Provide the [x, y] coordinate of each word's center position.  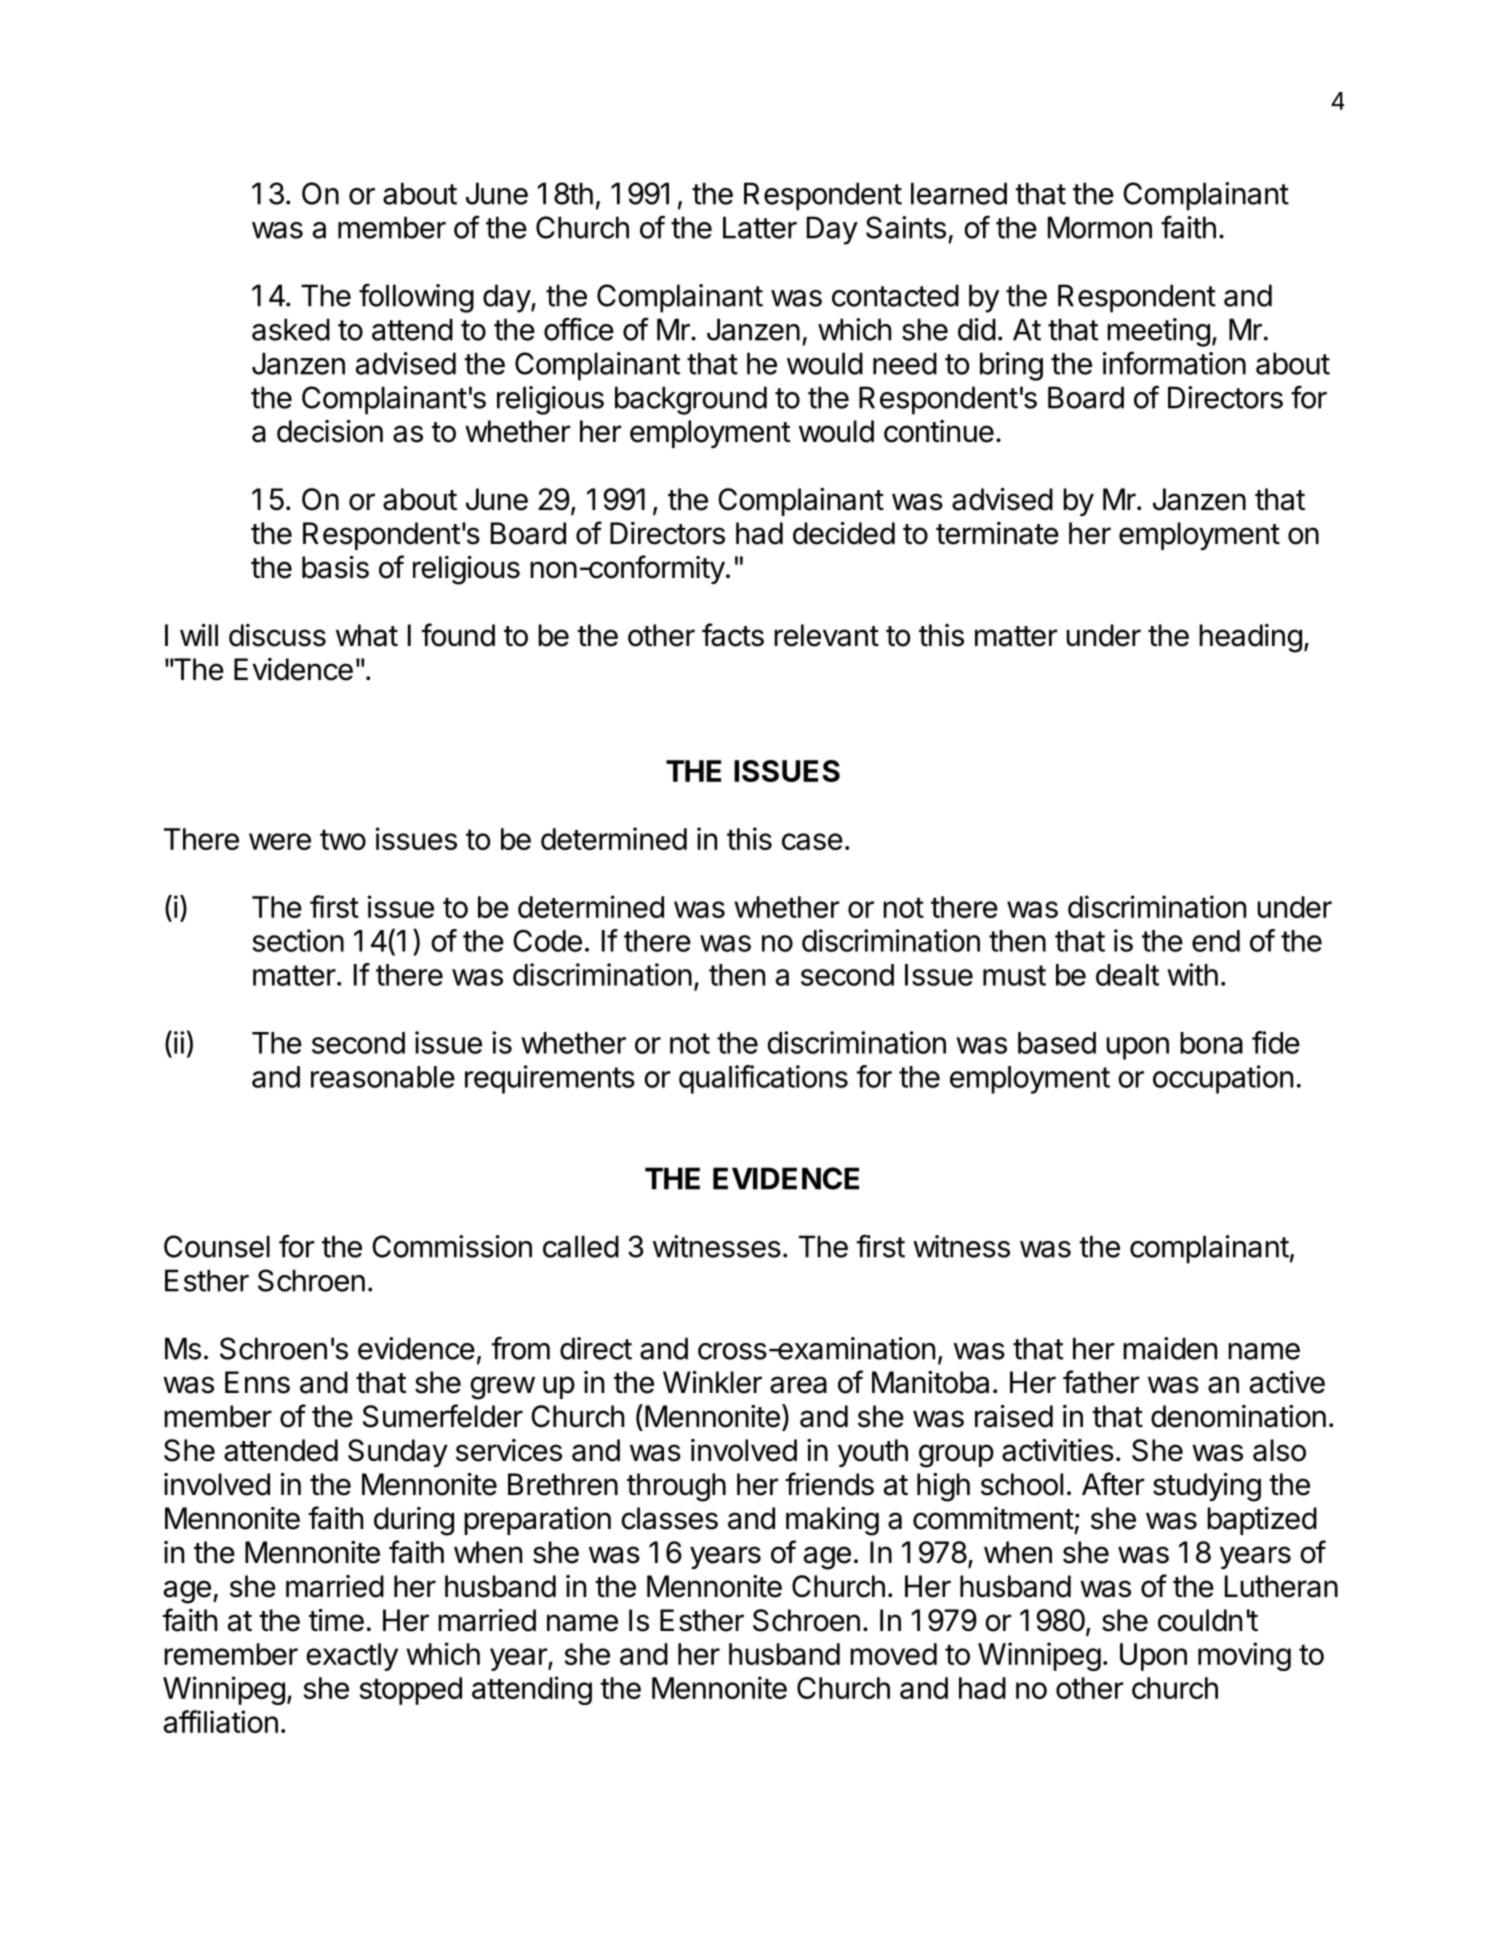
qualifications [763, 1079]
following [416, 298]
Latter [760, 227]
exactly [352, 1657]
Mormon [1100, 227]
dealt [1127, 975]
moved [893, 1654]
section [298, 940]
